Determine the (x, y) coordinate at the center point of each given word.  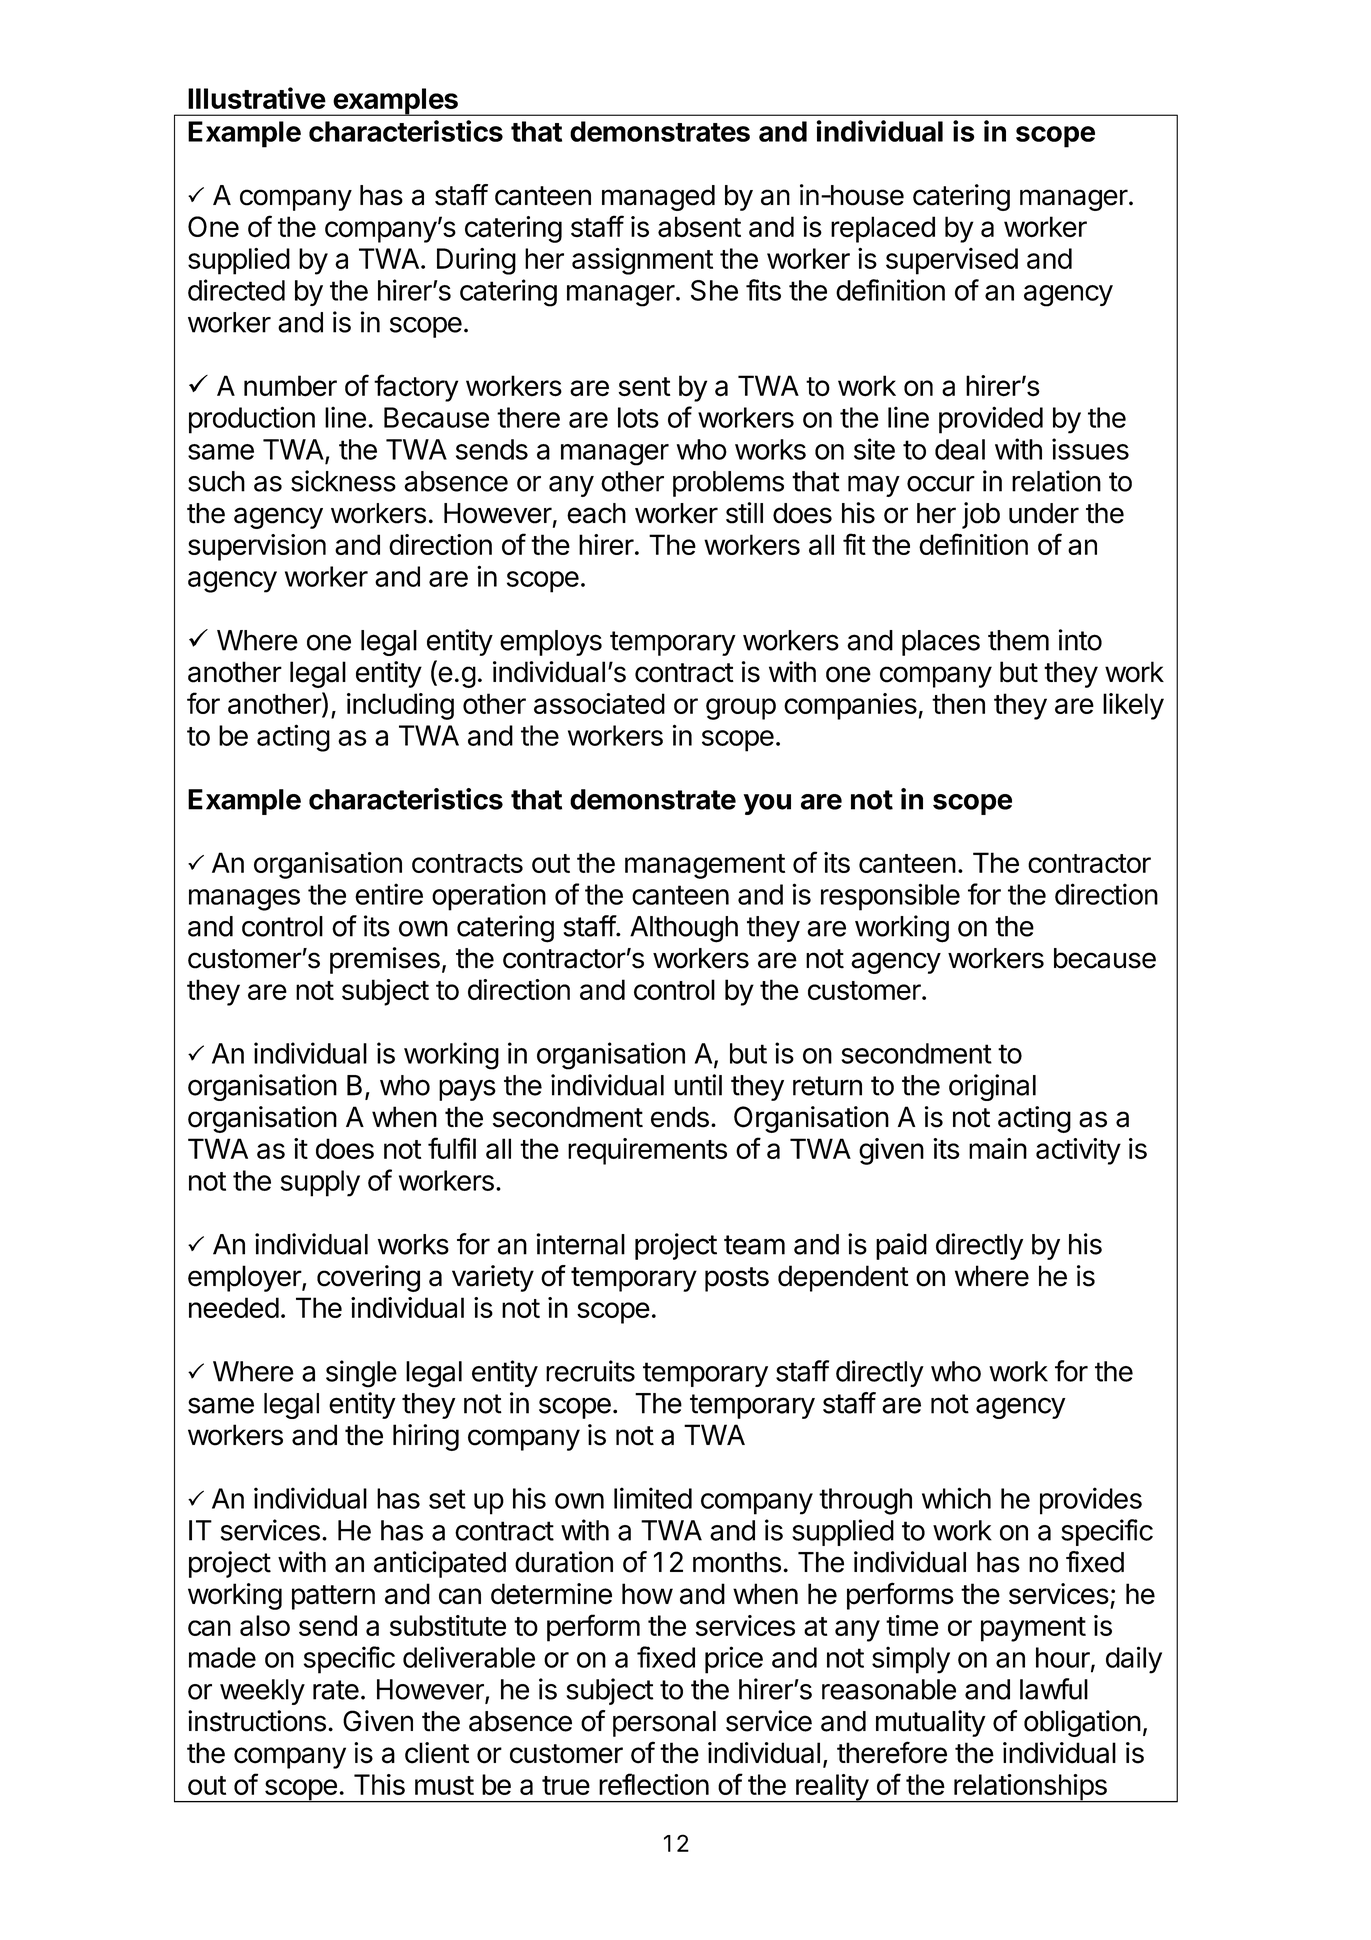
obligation (1082, 1723)
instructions (257, 1721)
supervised (952, 261)
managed (658, 198)
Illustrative (257, 98)
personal (664, 1724)
